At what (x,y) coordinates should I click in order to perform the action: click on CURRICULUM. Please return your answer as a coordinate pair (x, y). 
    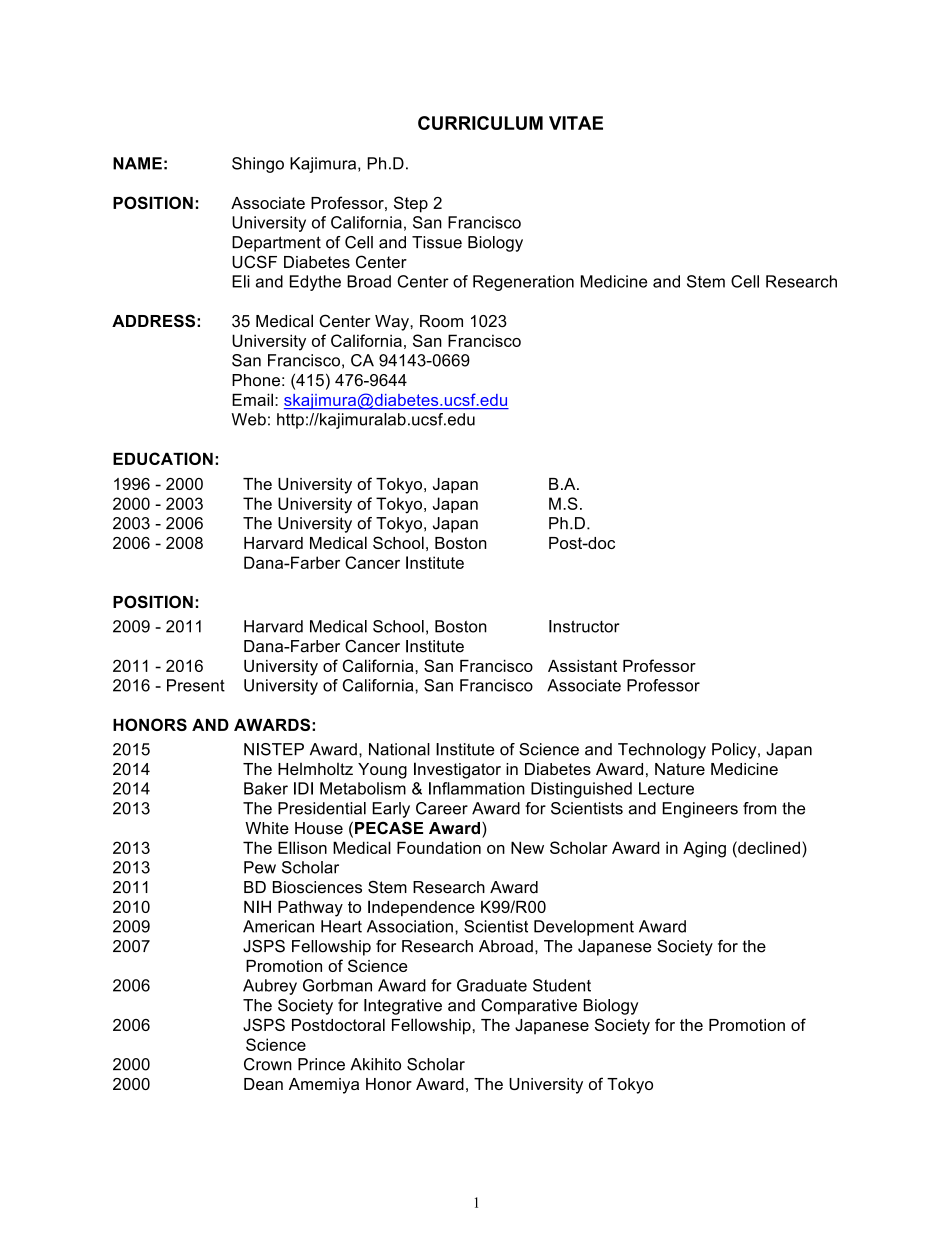
    Looking at the image, I should click on (480, 123).
